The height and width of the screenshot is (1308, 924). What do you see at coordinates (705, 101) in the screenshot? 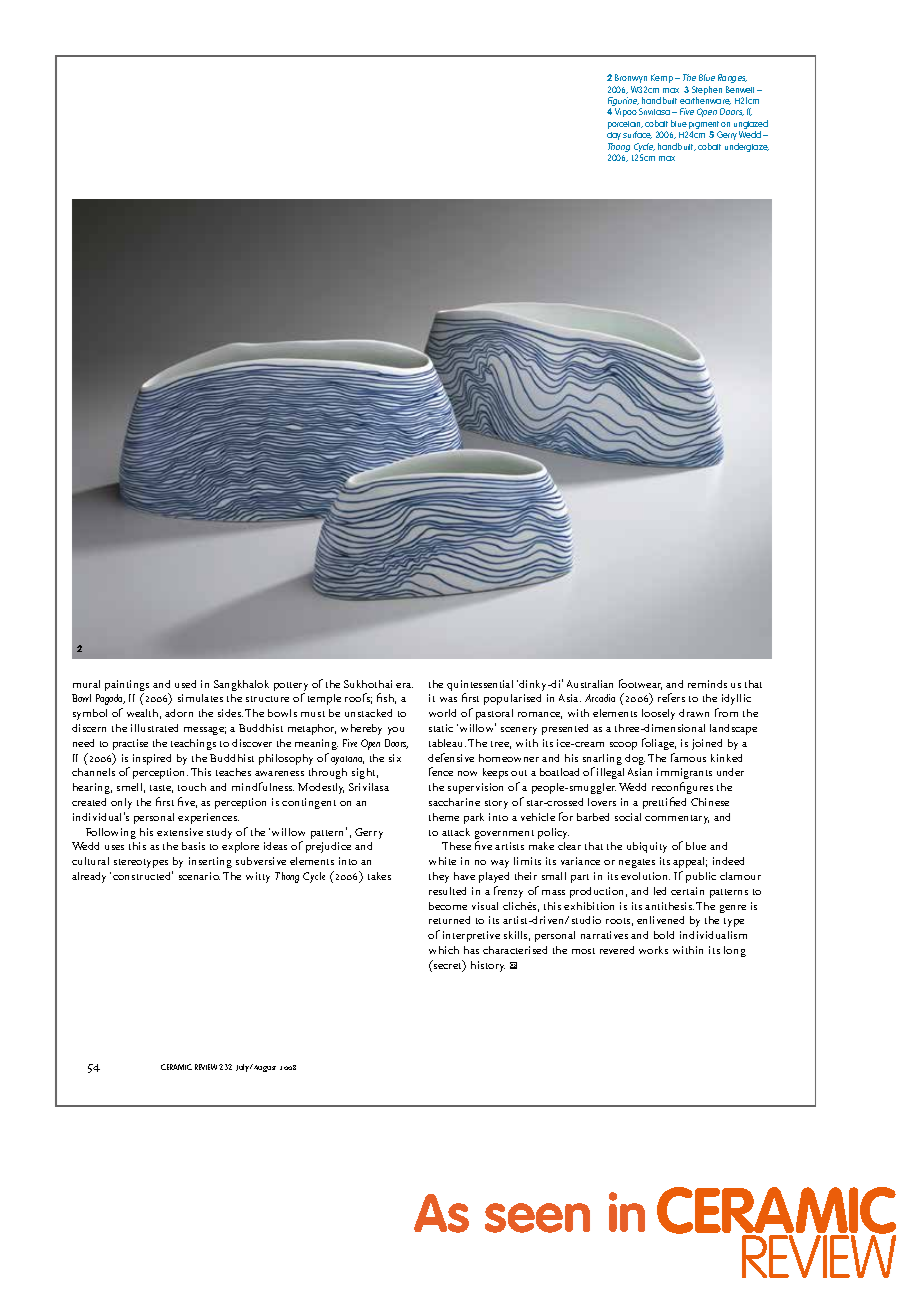
I see `earthenware` at bounding box center [705, 101].
